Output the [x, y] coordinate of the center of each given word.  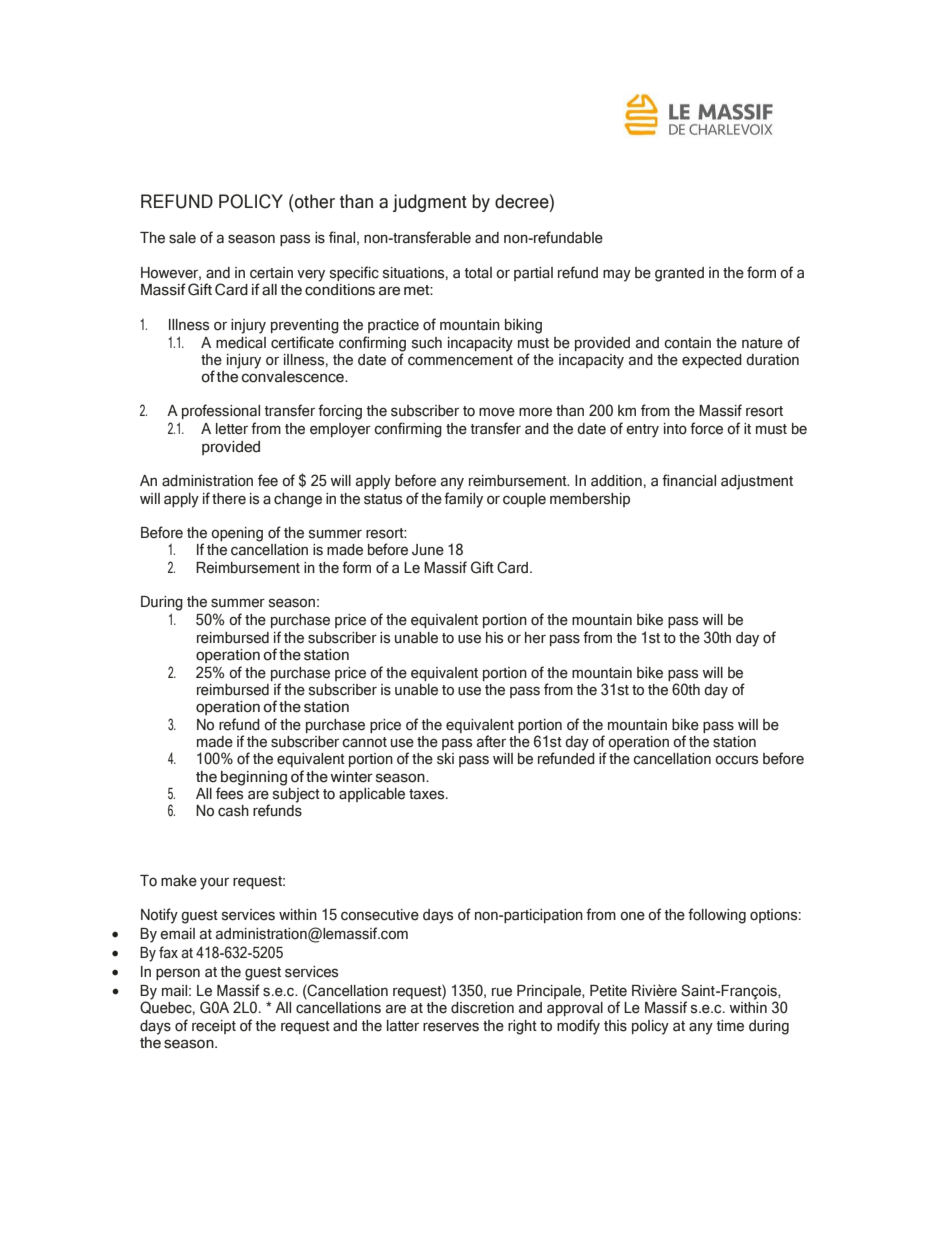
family [463, 500]
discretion [482, 1008]
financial [689, 480]
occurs [736, 760]
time [730, 1026]
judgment [430, 203]
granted [679, 274]
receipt [214, 1027]
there [229, 499]
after [491, 741]
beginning [253, 779]
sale [182, 238]
